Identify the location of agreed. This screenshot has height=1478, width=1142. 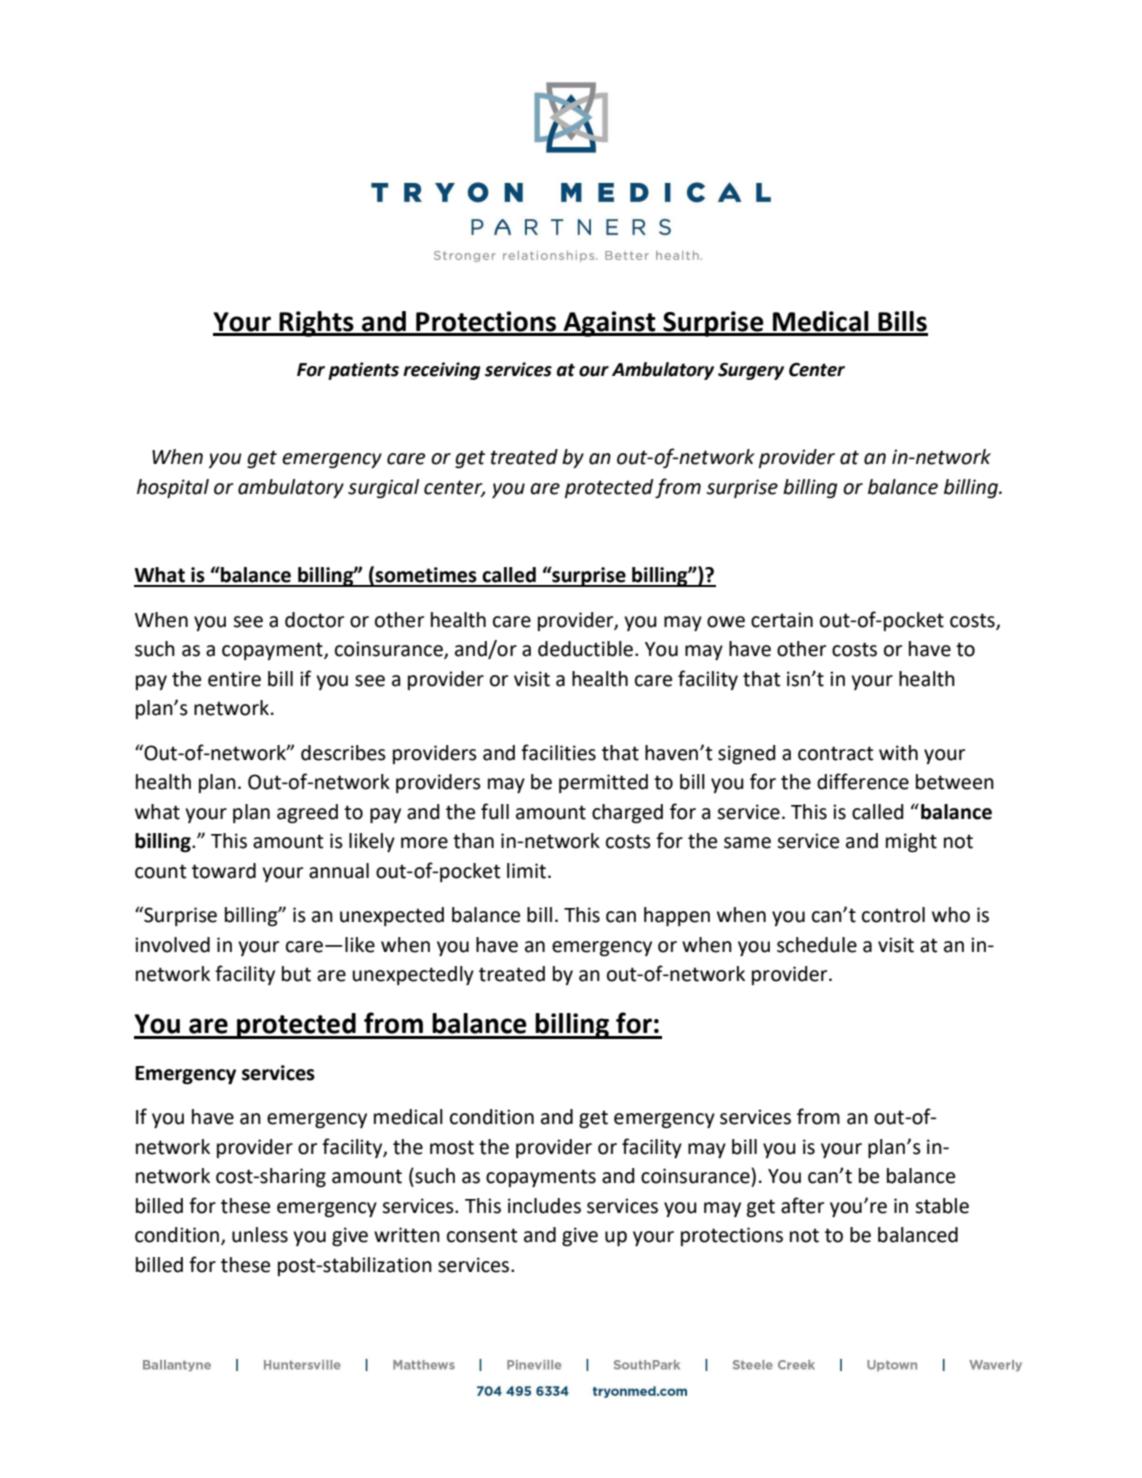
(307, 814).
